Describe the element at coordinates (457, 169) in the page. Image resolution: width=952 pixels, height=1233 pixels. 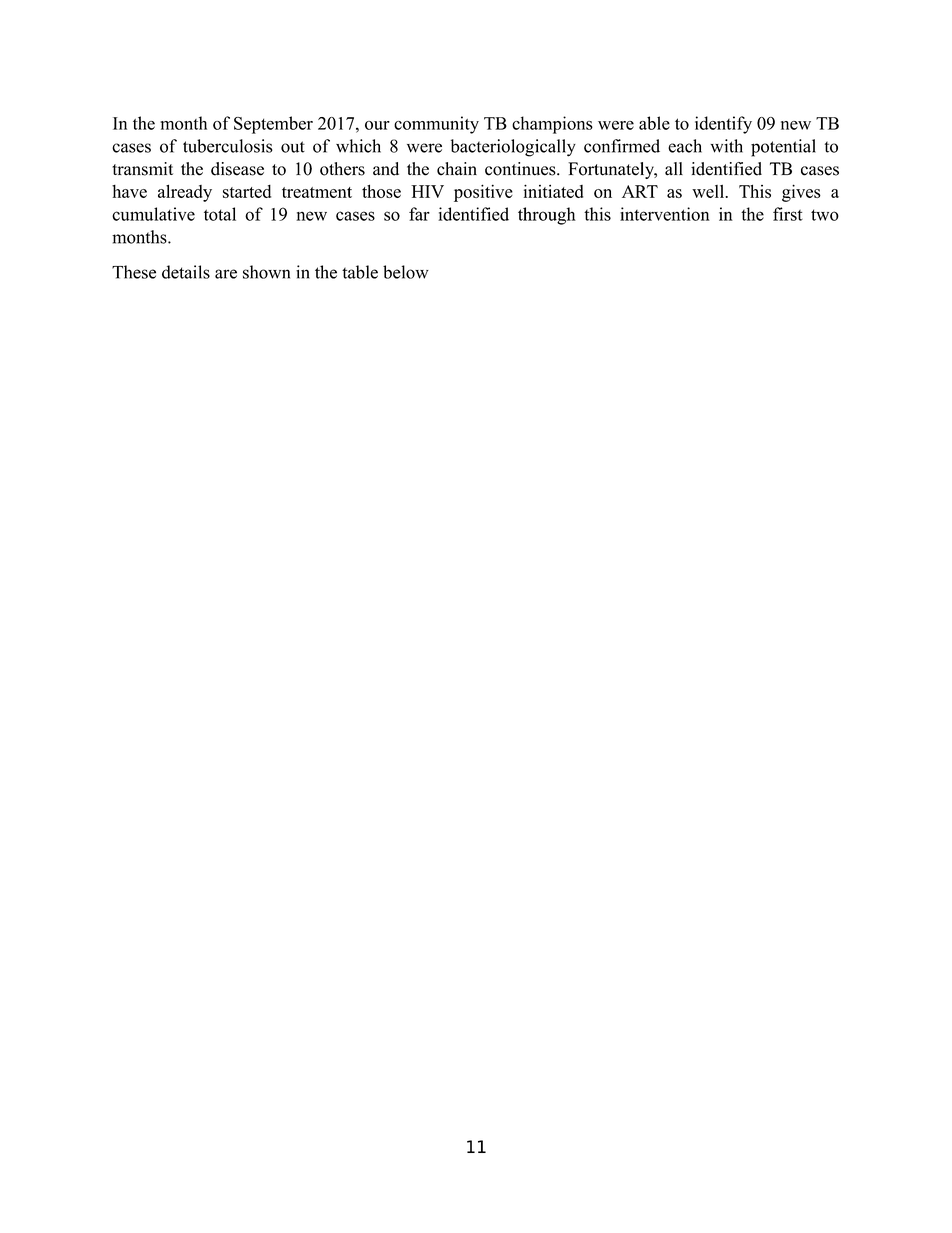
I see `chain` at that location.
